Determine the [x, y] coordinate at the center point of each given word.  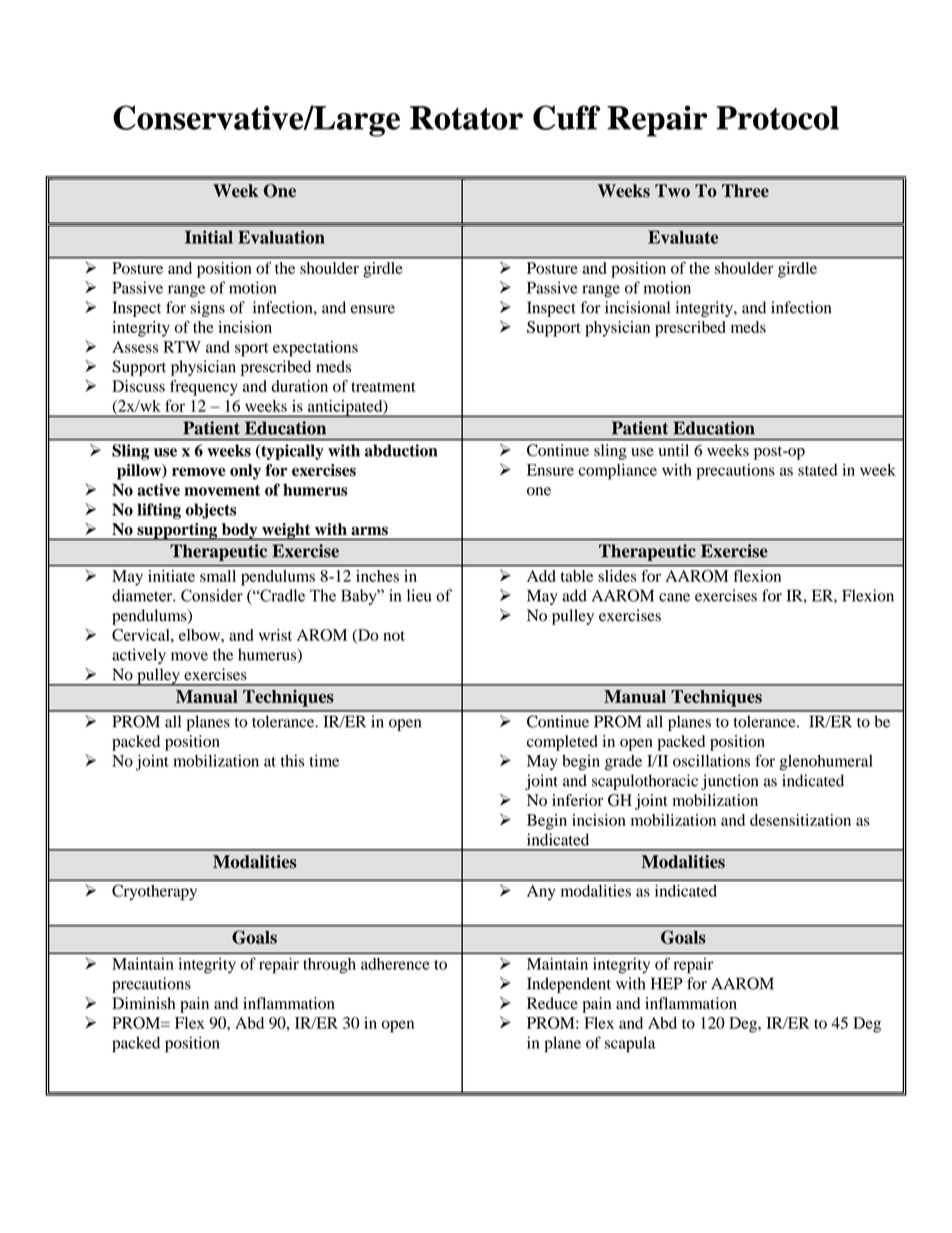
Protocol [777, 118]
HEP [667, 983]
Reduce [552, 1003]
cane [674, 597]
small [218, 576]
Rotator [466, 118]
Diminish [143, 1003]
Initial [209, 237]
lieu [419, 595]
